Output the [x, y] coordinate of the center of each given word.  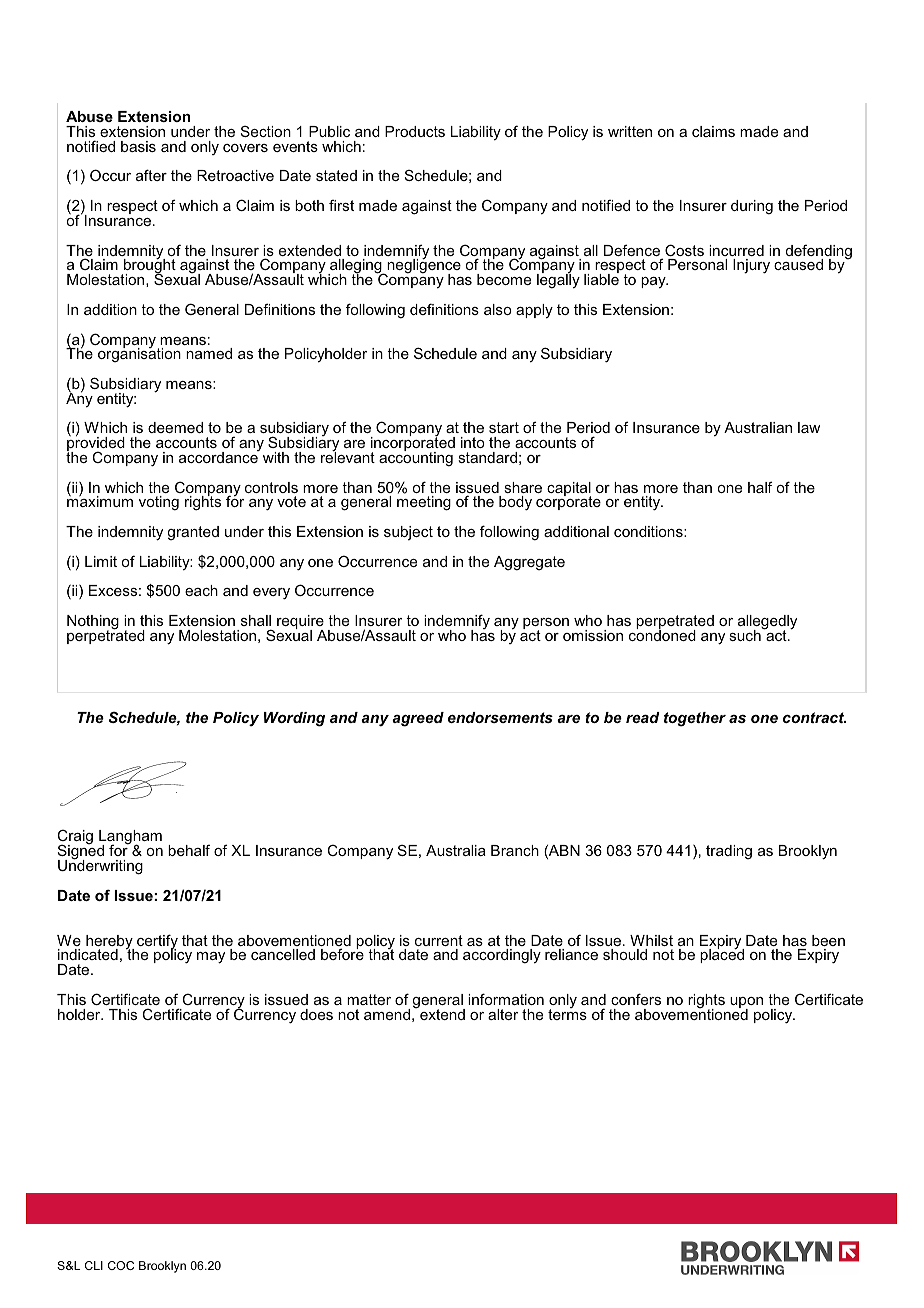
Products [415, 131]
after [151, 175]
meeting [424, 503]
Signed [81, 852]
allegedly [767, 623]
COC [121, 1265]
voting [159, 503]
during [752, 207]
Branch [515, 850]
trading [729, 852]
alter [503, 1014]
